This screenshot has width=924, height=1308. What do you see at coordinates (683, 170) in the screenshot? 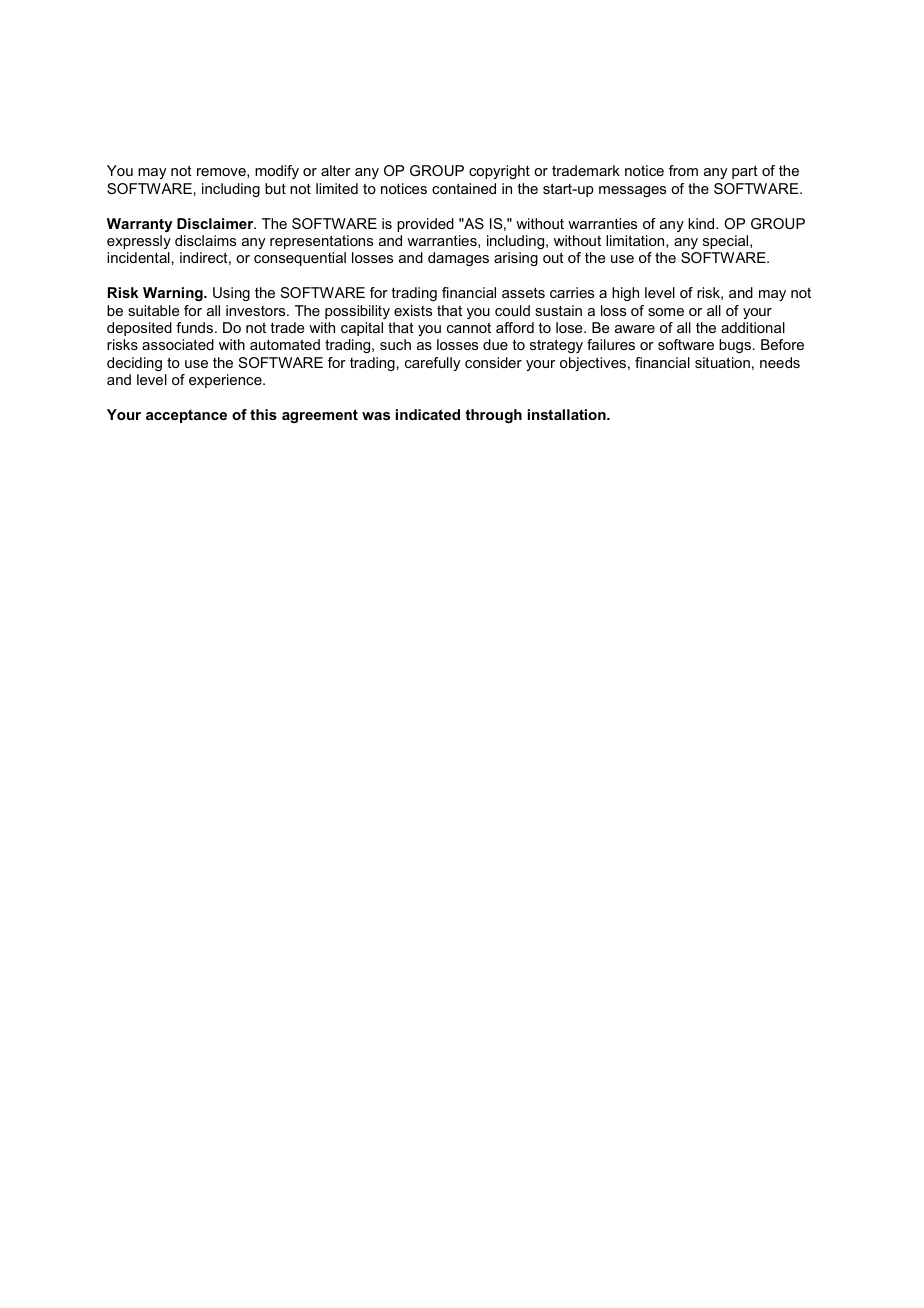
I see `from` at bounding box center [683, 170].
